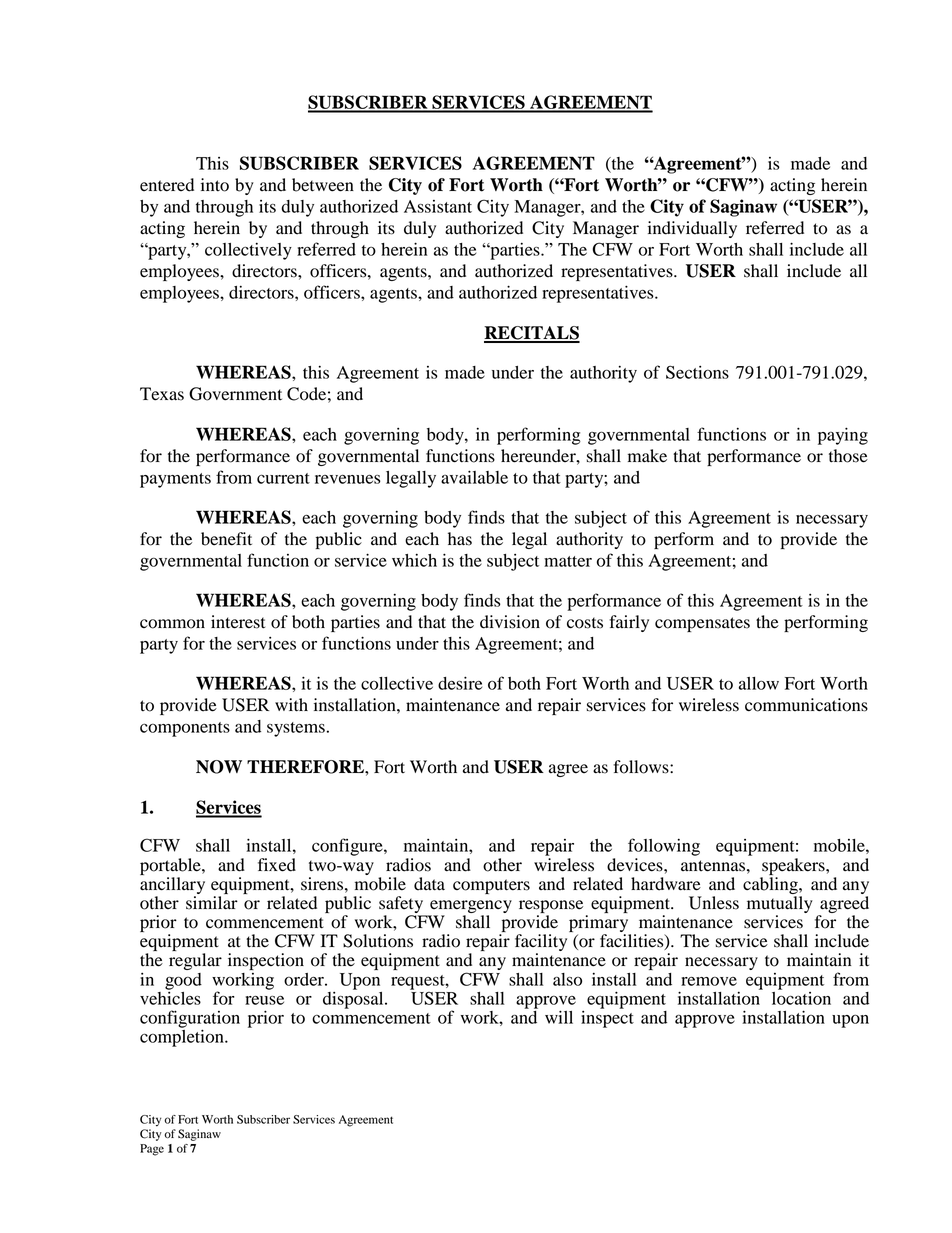 The height and width of the screenshot is (1233, 952). What do you see at coordinates (212, 903) in the screenshot?
I see `similar` at bounding box center [212, 903].
